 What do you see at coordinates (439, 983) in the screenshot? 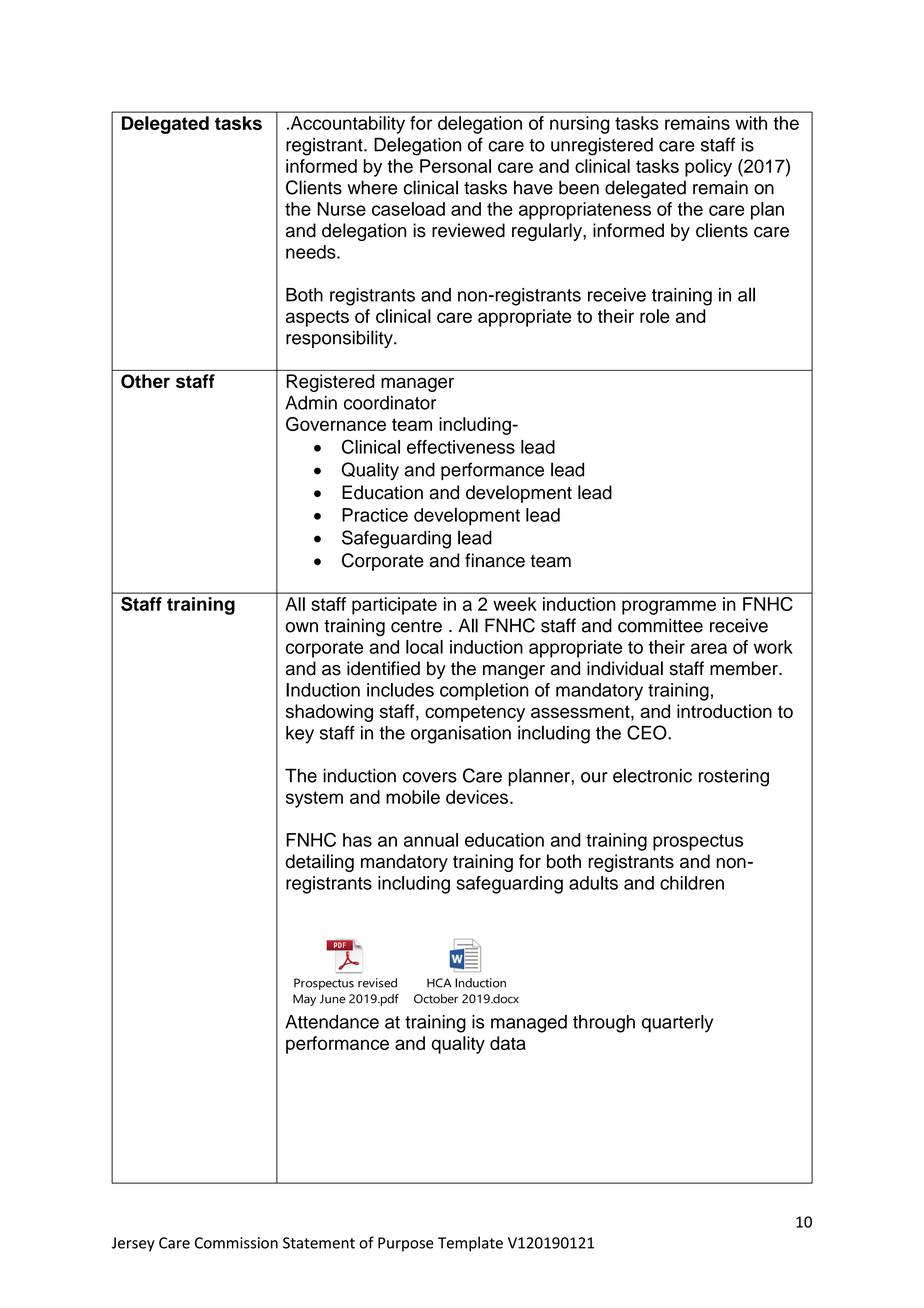
I see `HCA` at bounding box center [439, 983].
